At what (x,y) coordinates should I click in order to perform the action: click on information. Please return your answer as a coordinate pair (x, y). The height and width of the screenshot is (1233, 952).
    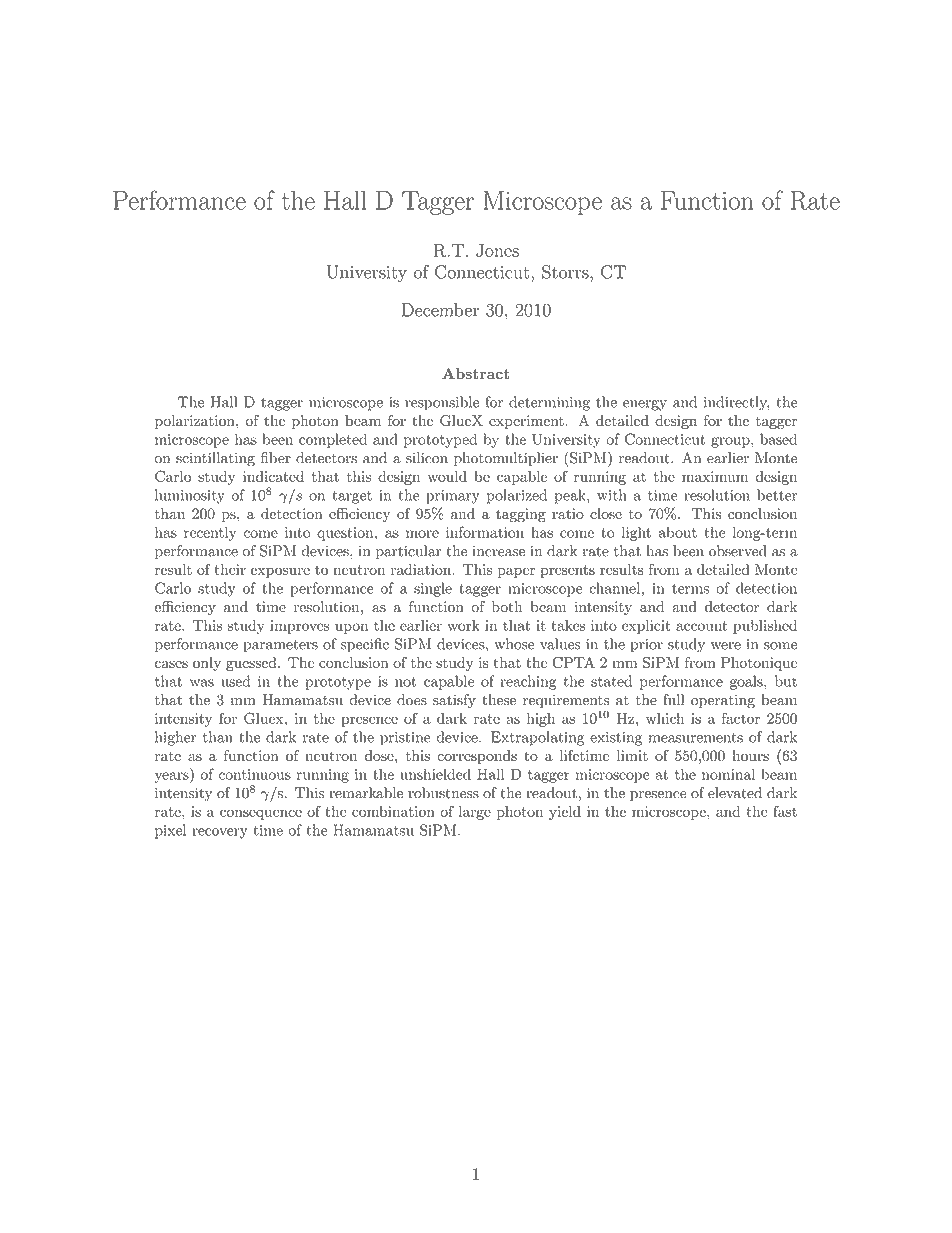
    Looking at the image, I should click on (485, 532).
